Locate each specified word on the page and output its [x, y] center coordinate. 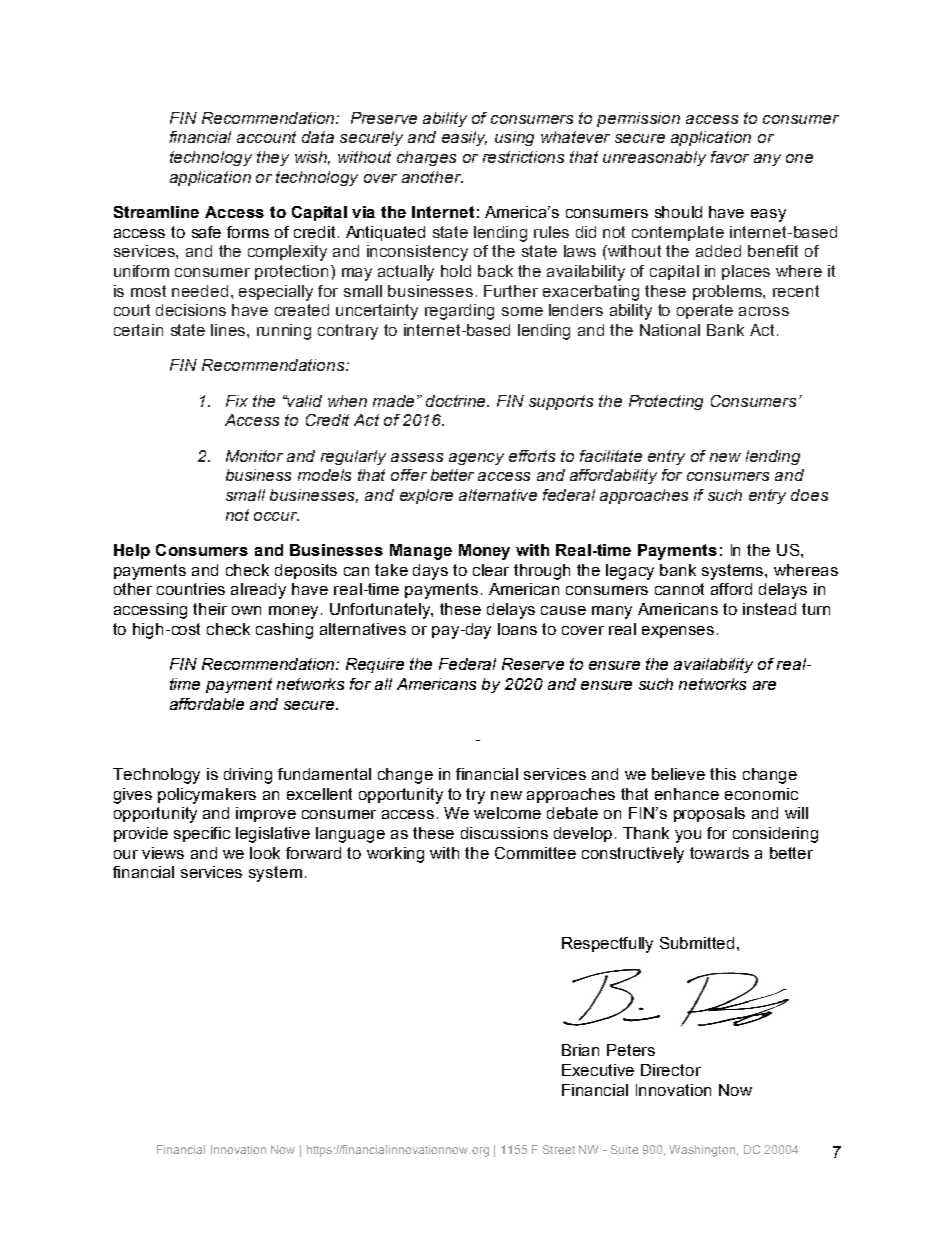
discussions [504, 833]
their [210, 609]
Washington [702, 1151]
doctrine [457, 401]
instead [769, 609]
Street [559, 1149]
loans [517, 629]
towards [719, 853]
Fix [237, 401]
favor [730, 157]
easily [464, 138]
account [266, 137]
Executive [598, 1070]
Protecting [666, 402]
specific [202, 834]
